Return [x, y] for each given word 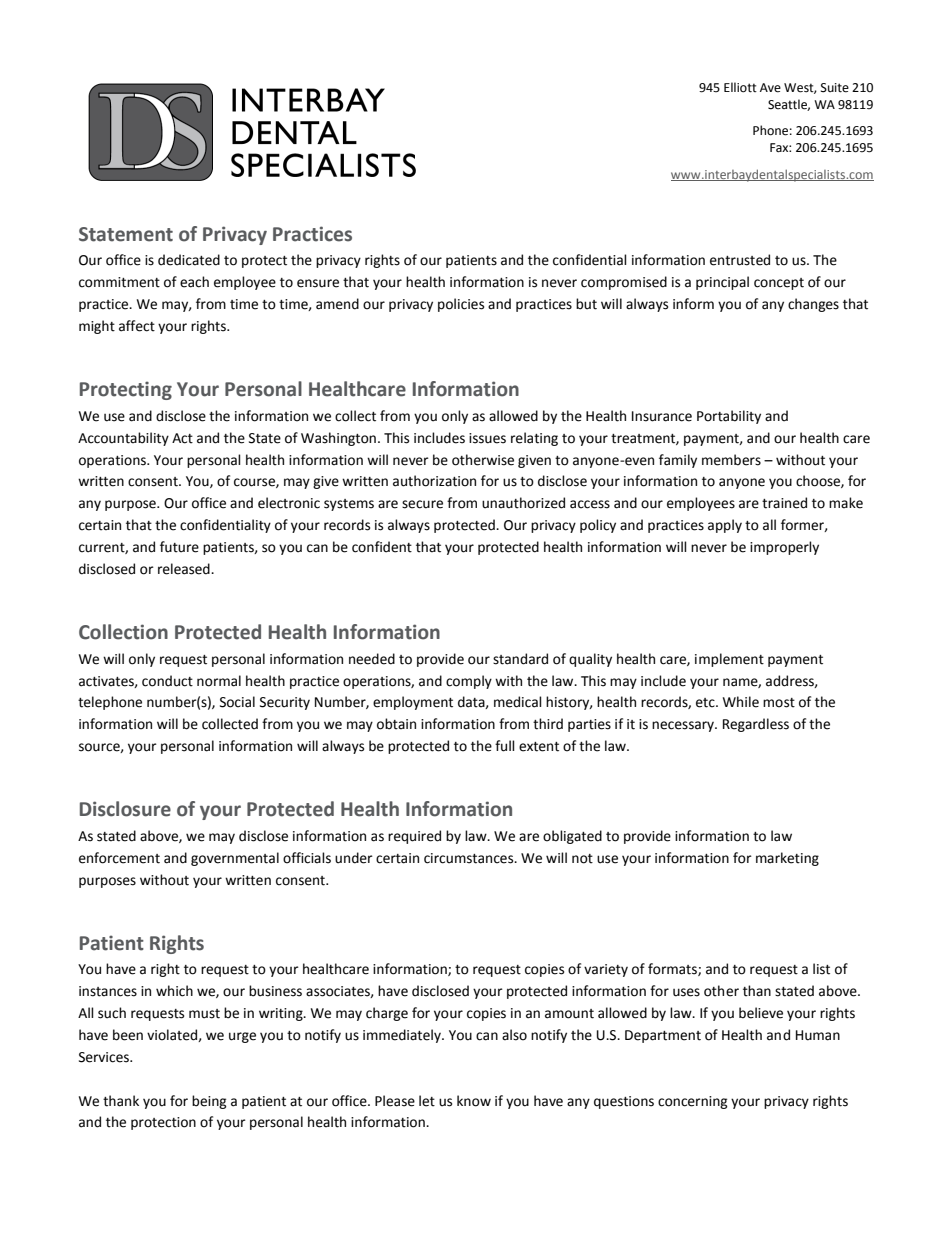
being [209, 1102]
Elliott [740, 87]
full [505, 746]
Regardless [756, 725]
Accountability [123, 439]
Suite [835, 88]
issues [487, 438]
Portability [729, 417]
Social [237, 702]
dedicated [189, 260]
